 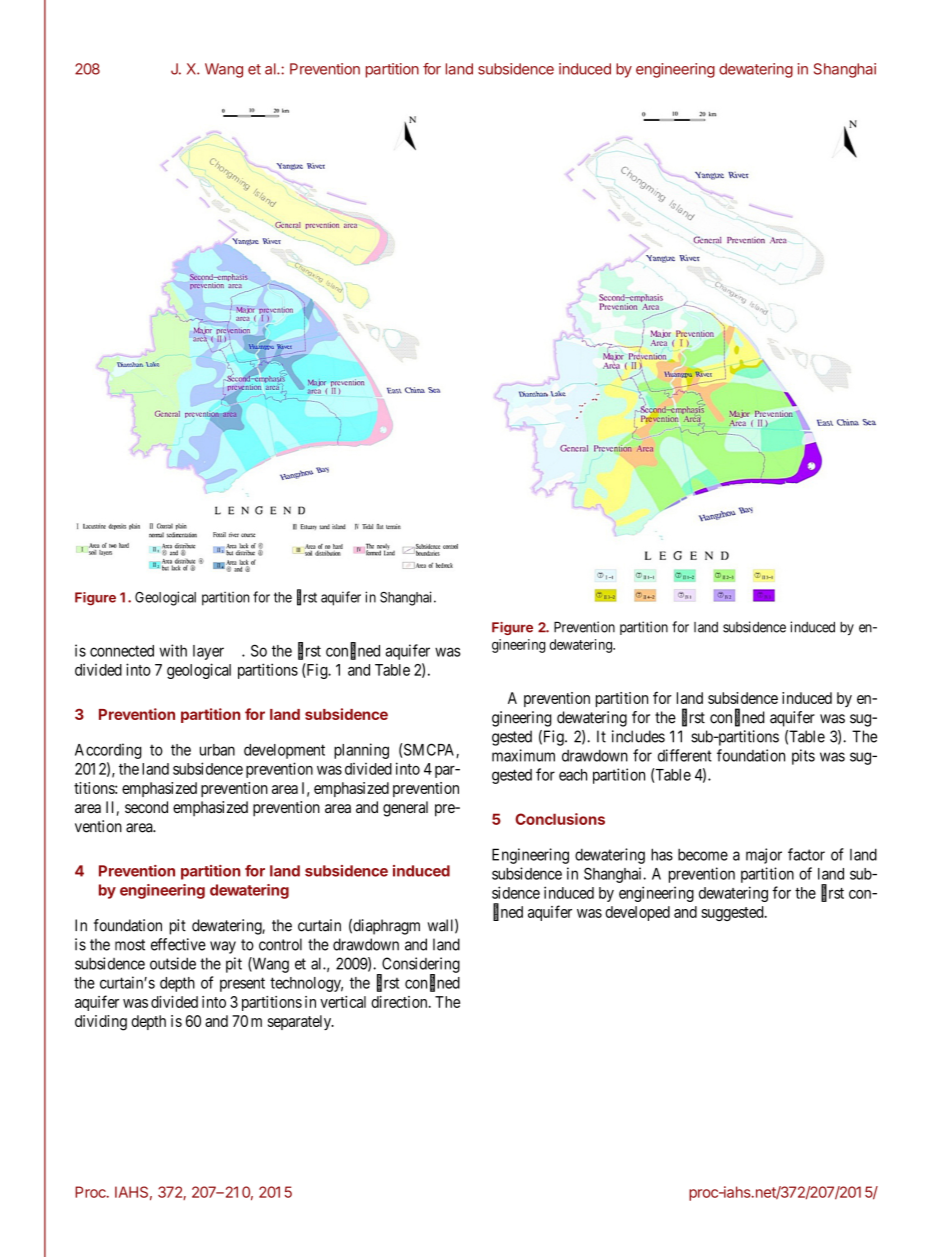 I want to click on different, so click(x=685, y=755).
